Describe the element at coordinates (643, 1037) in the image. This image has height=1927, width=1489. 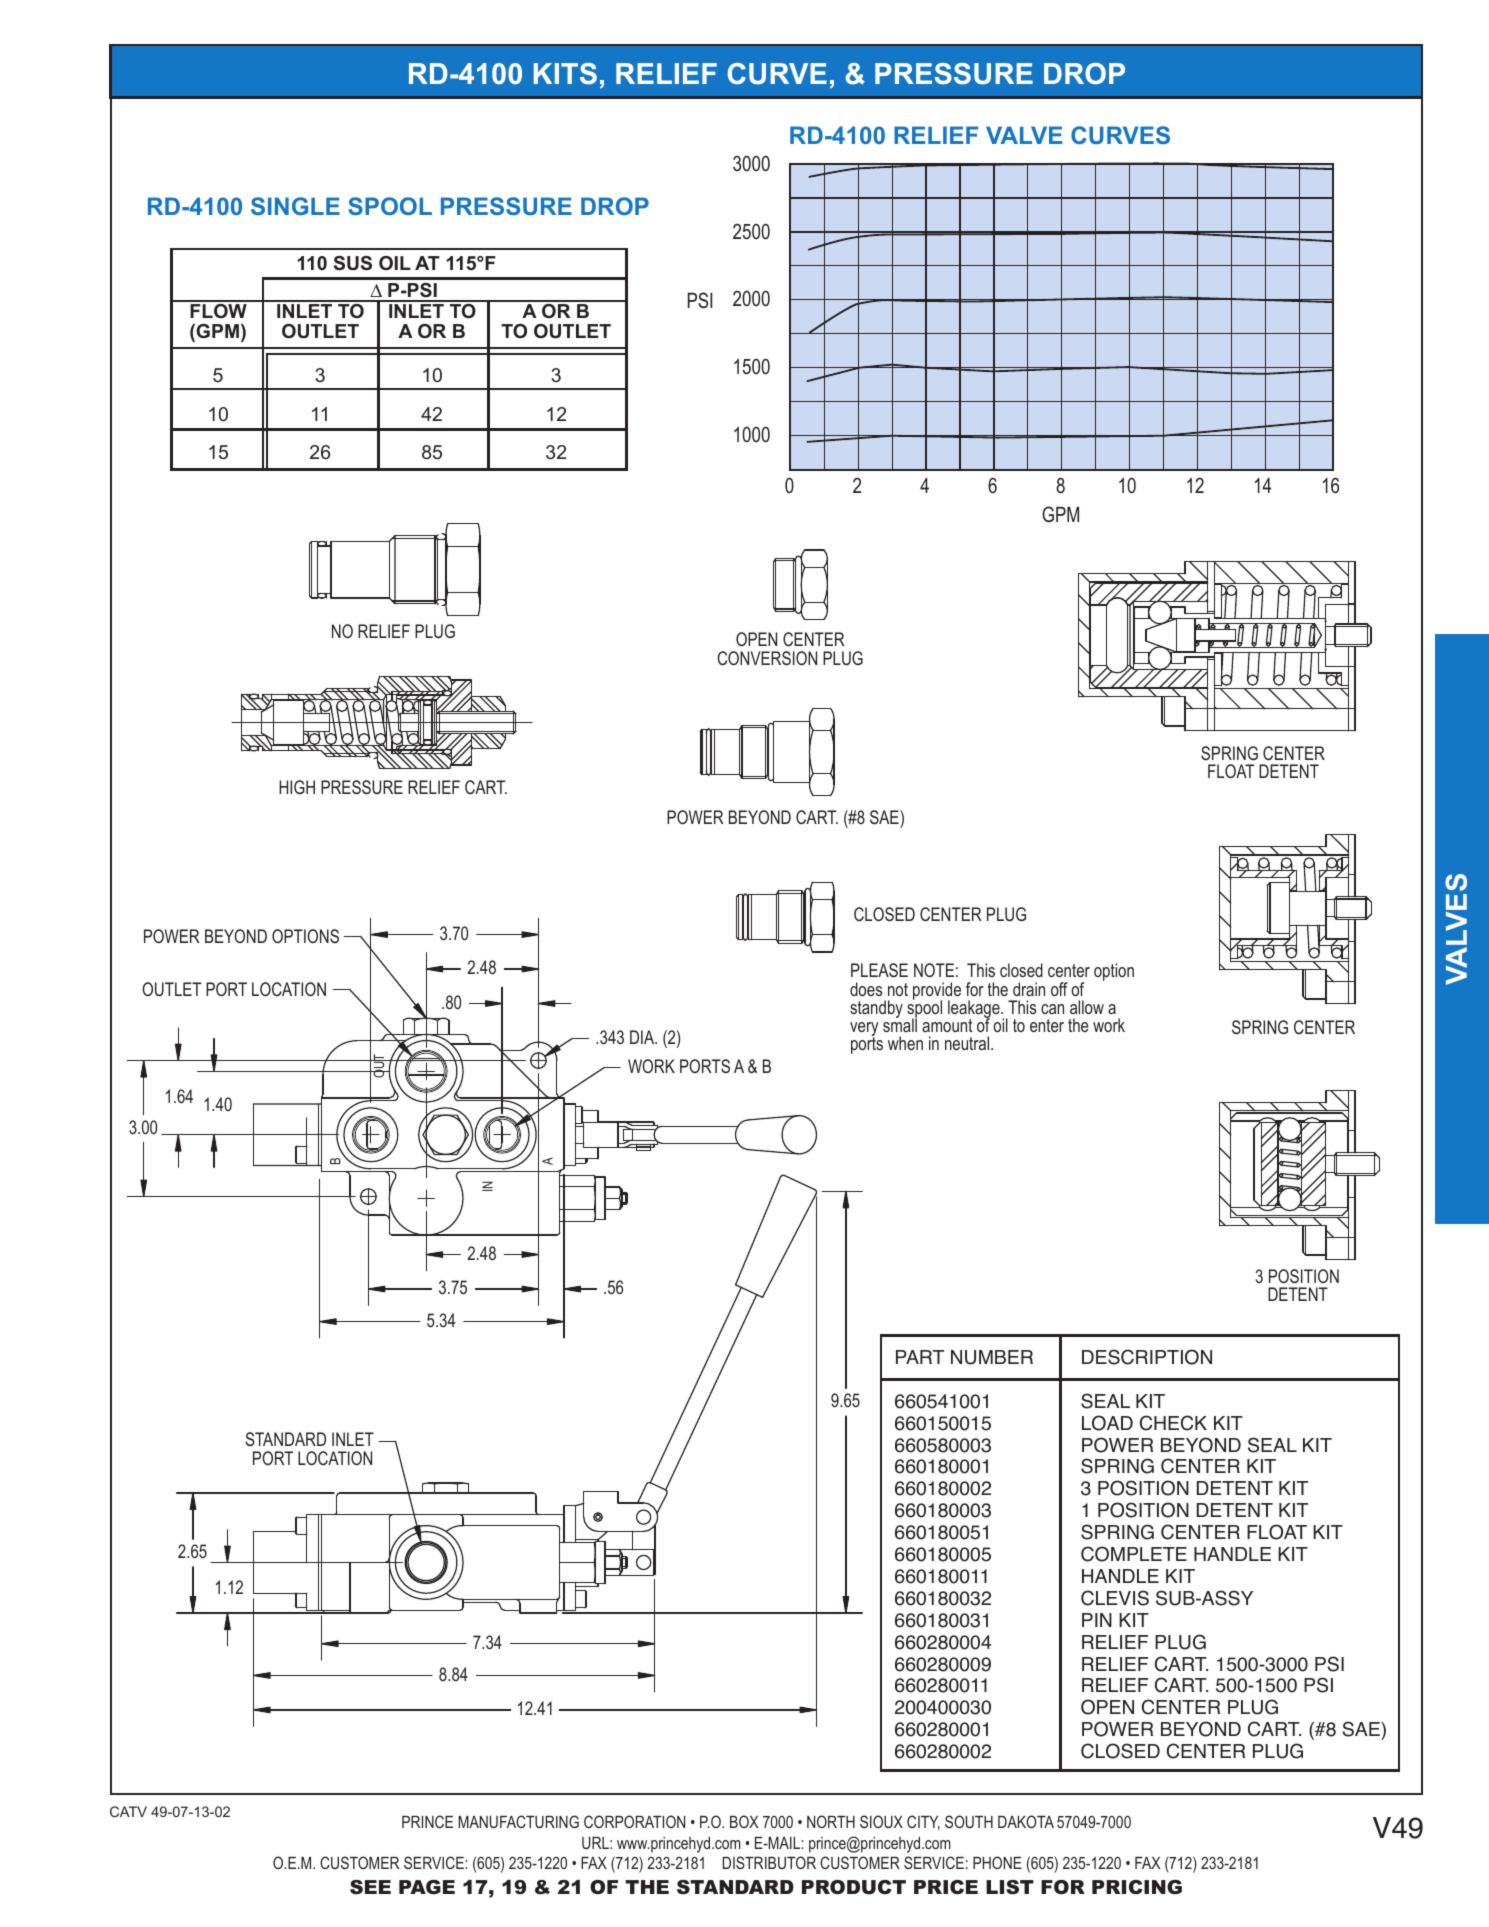
I see `DIA` at that location.
